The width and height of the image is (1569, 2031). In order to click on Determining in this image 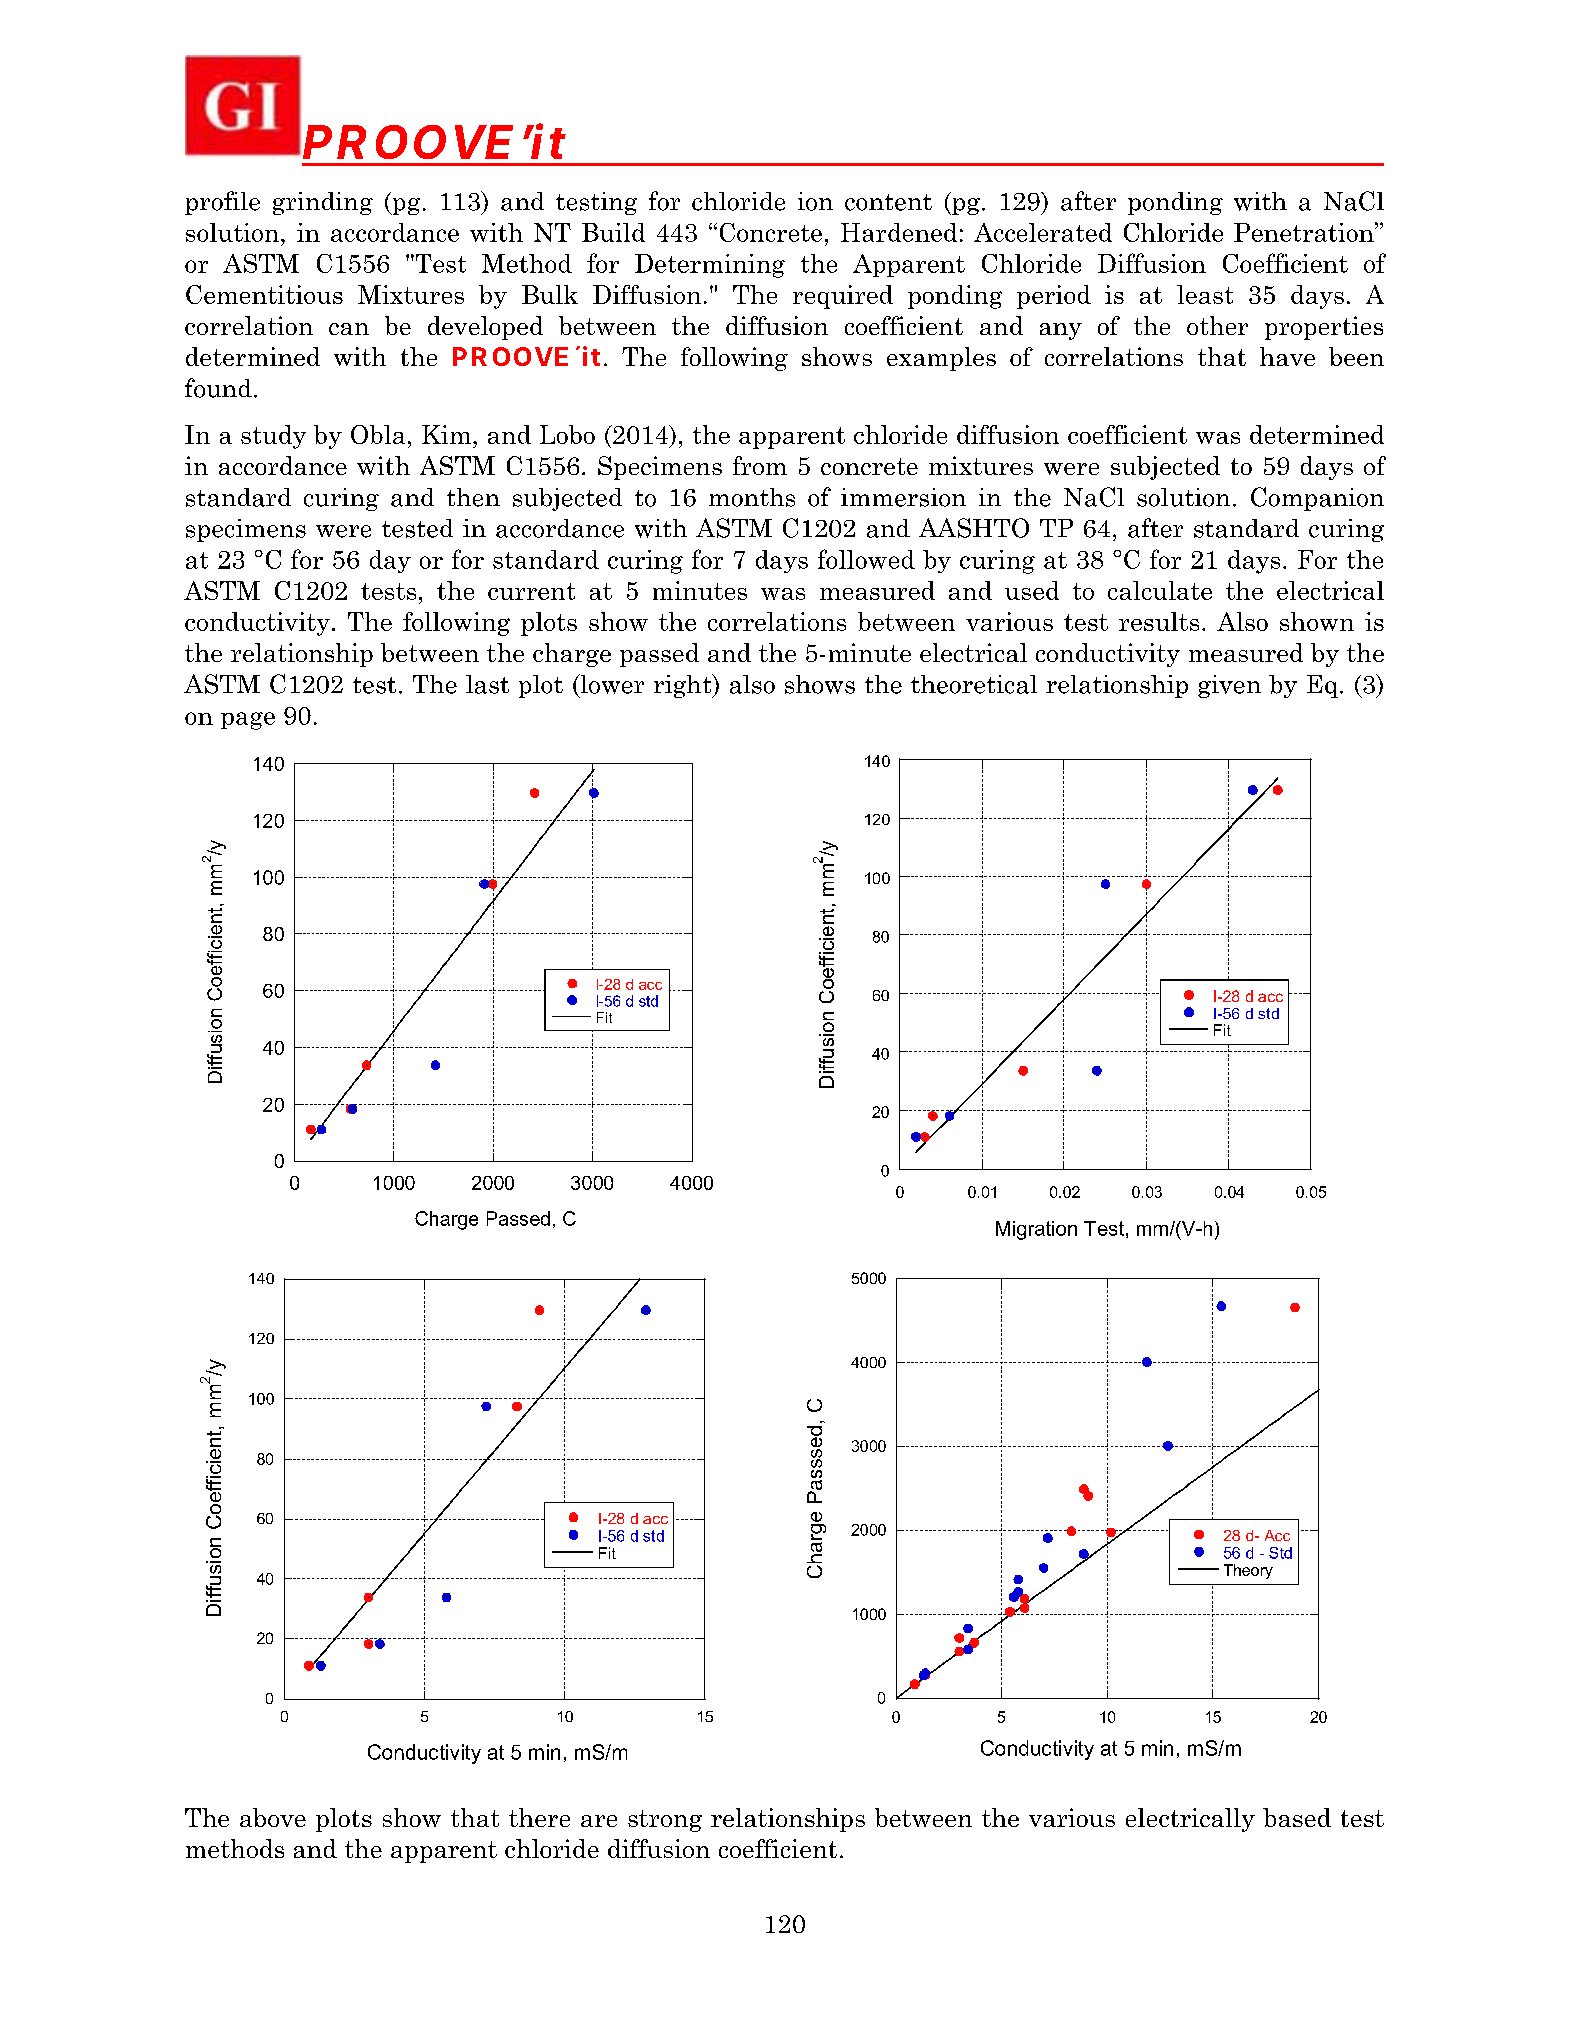, I will do `click(710, 266)`.
